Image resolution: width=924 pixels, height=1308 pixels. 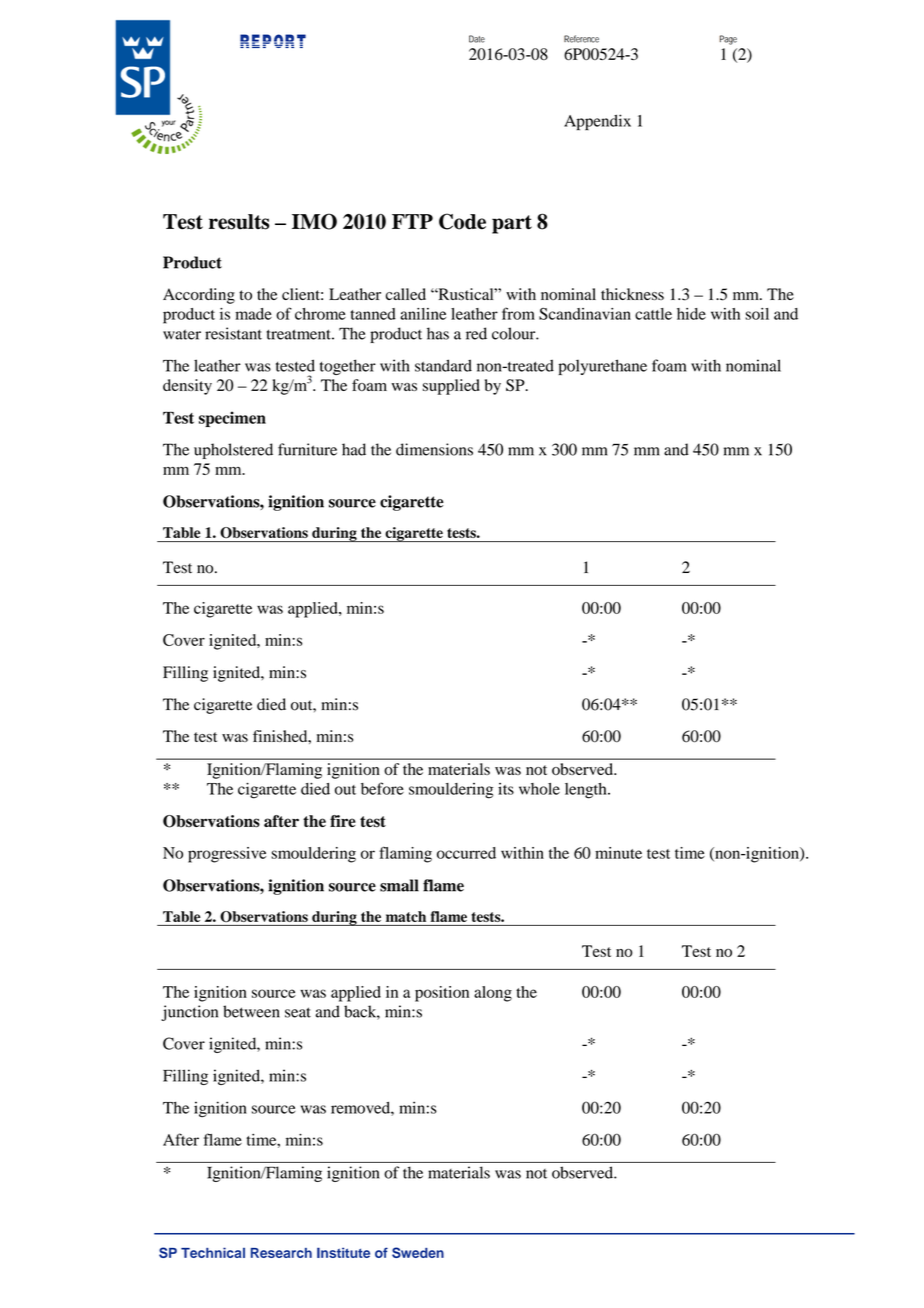 What do you see at coordinates (587, 791) in the image?
I see `length` at bounding box center [587, 791].
